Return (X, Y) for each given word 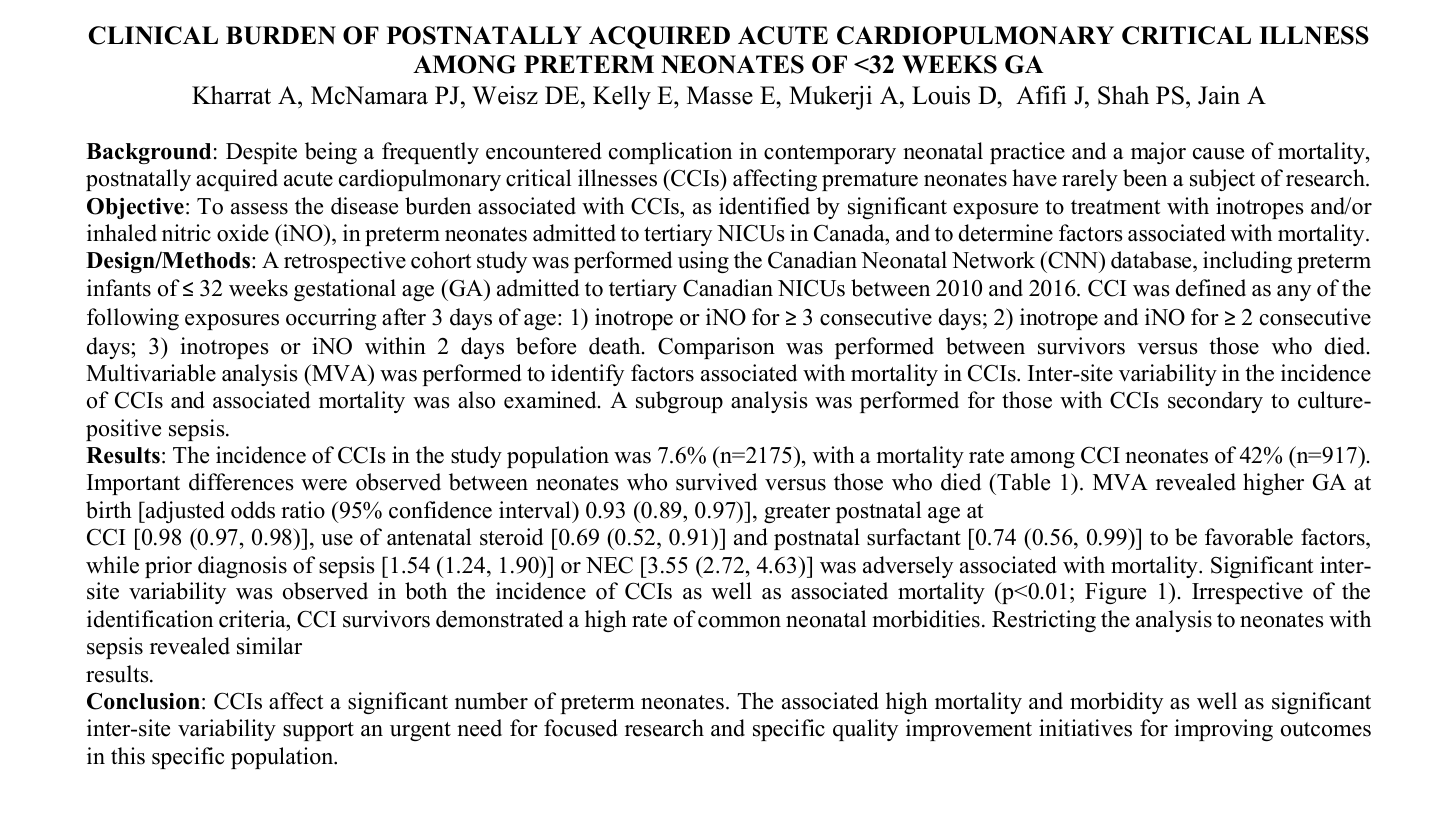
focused (581, 728)
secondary (1215, 402)
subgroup (679, 402)
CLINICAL (153, 35)
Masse (720, 95)
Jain (1219, 95)
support (318, 731)
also (476, 400)
